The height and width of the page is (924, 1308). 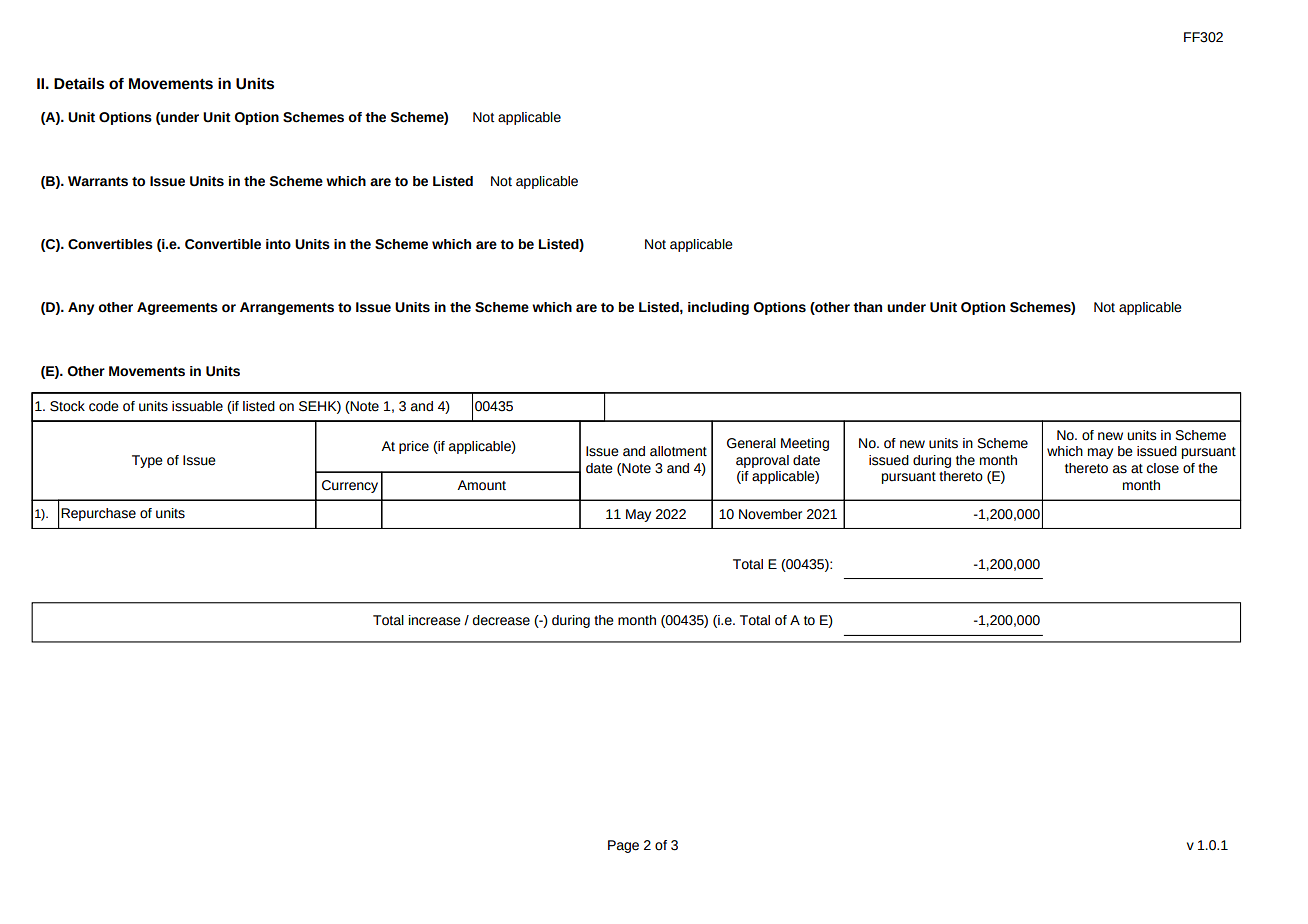 I want to click on close, so click(x=1163, y=468).
